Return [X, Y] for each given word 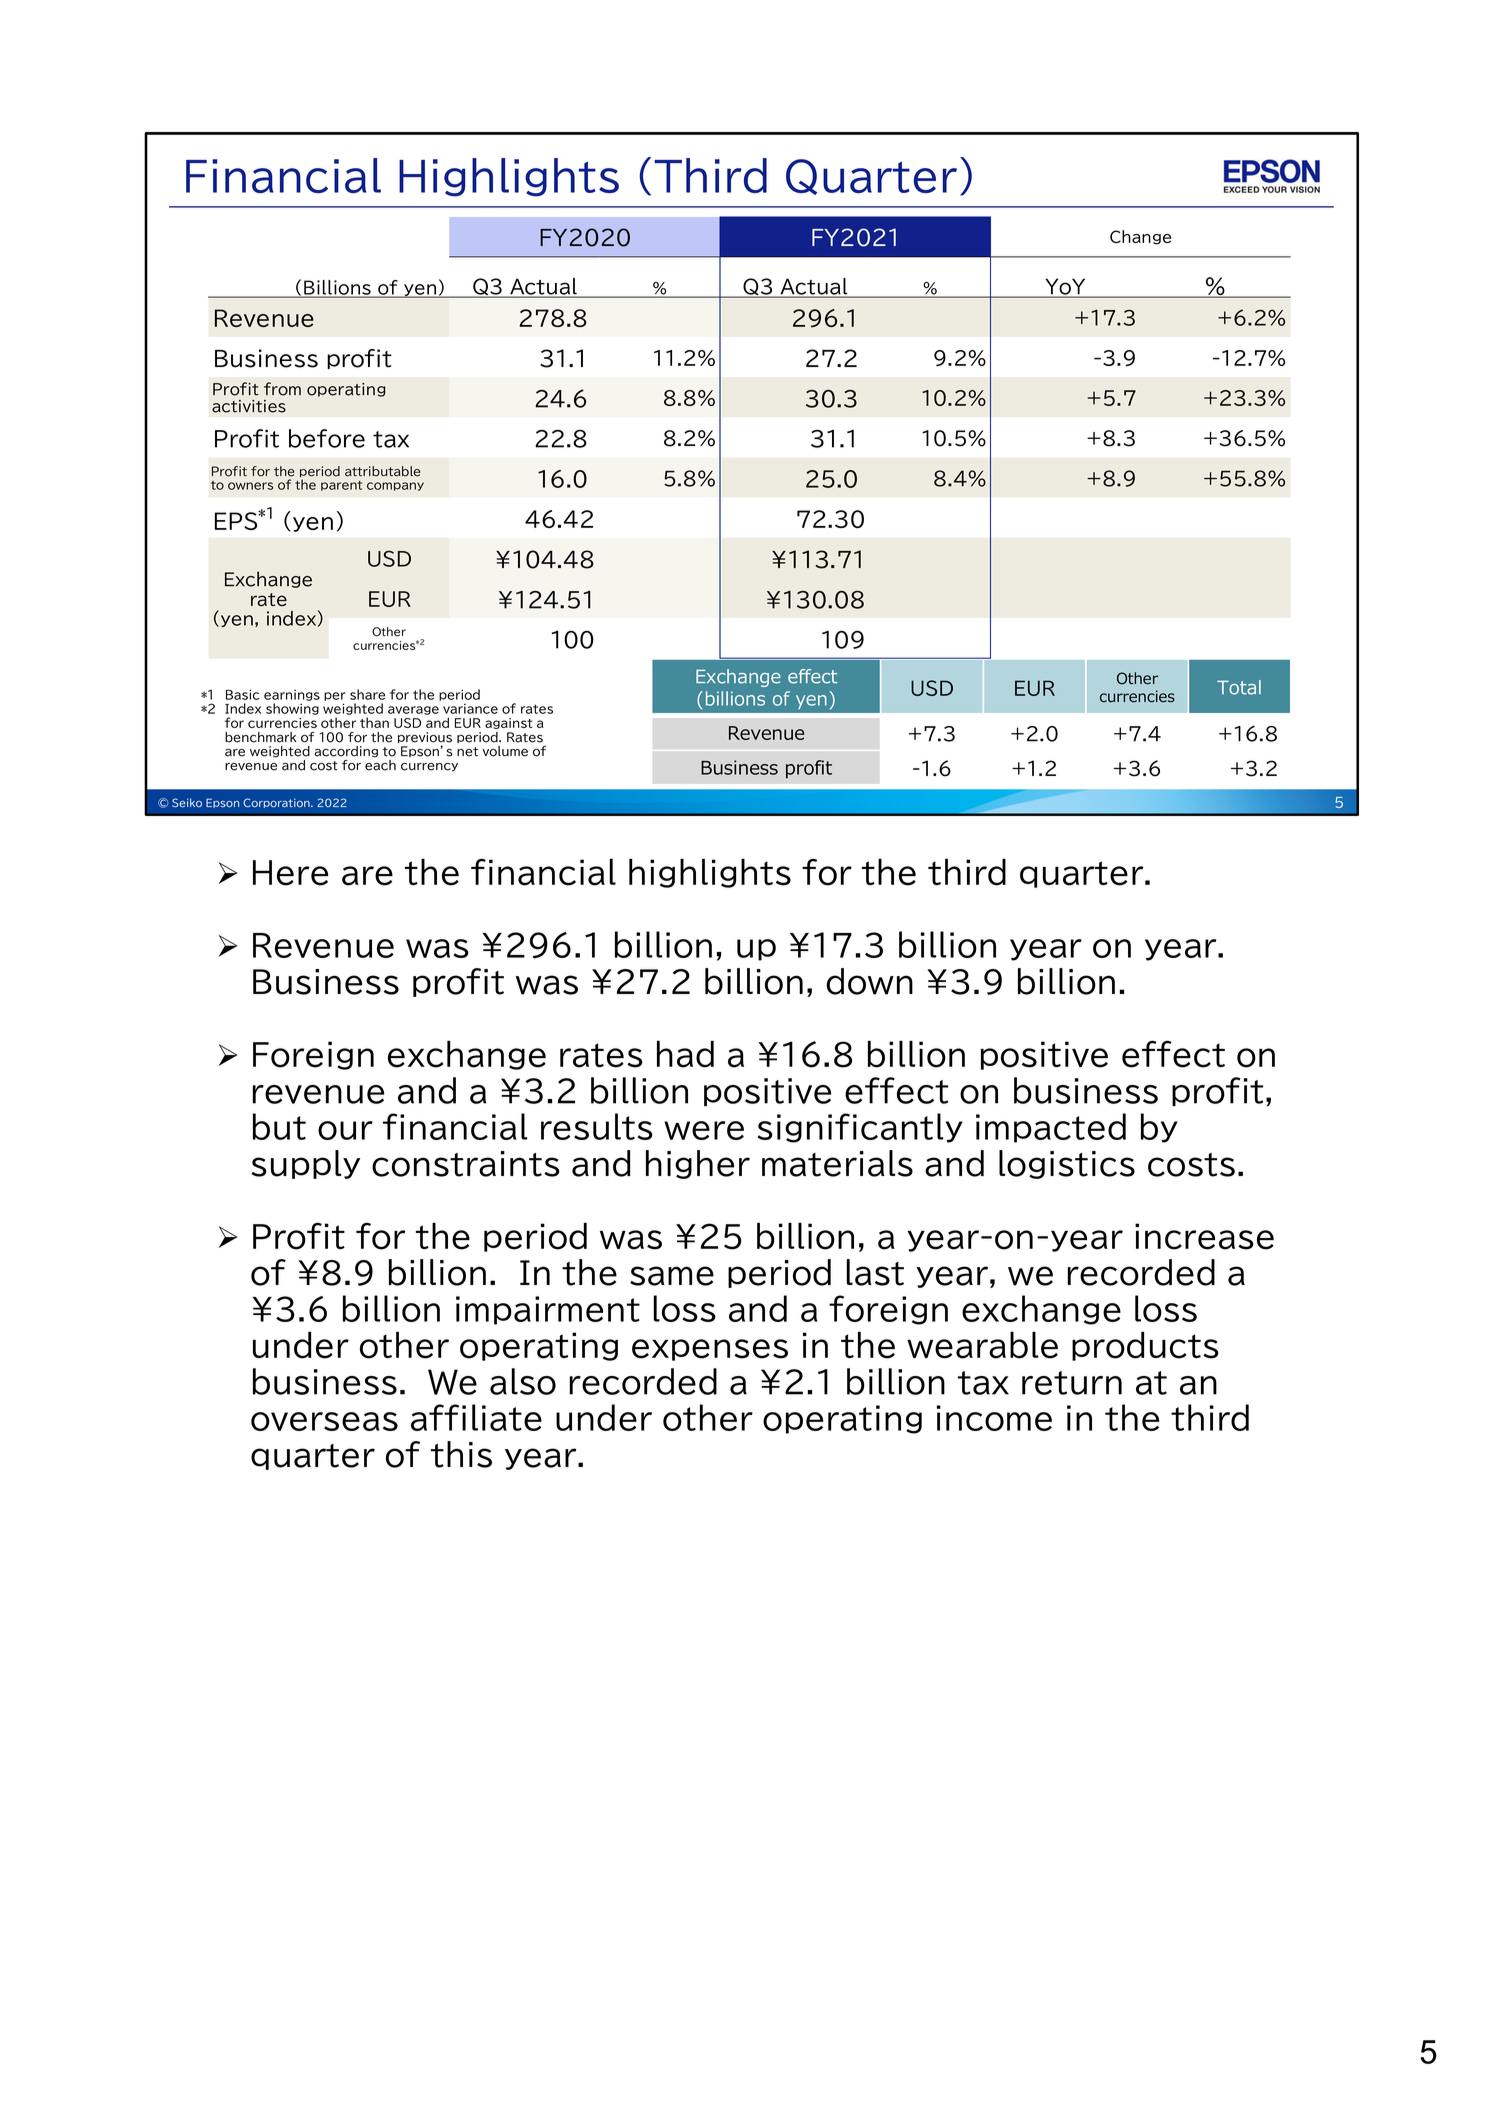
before [327, 438]
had [685, 1054]
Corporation [277, 803]
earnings [292, 695]
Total [1239, 687]
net [467, 752]
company [395, 486]
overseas [324, 1421]
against [509, 723]
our [345, 1130]
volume [505, 751]
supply [305, 1164]
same [672, 1276]
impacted [1051, 1128]
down [869, 981]
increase [1204, 1236]
